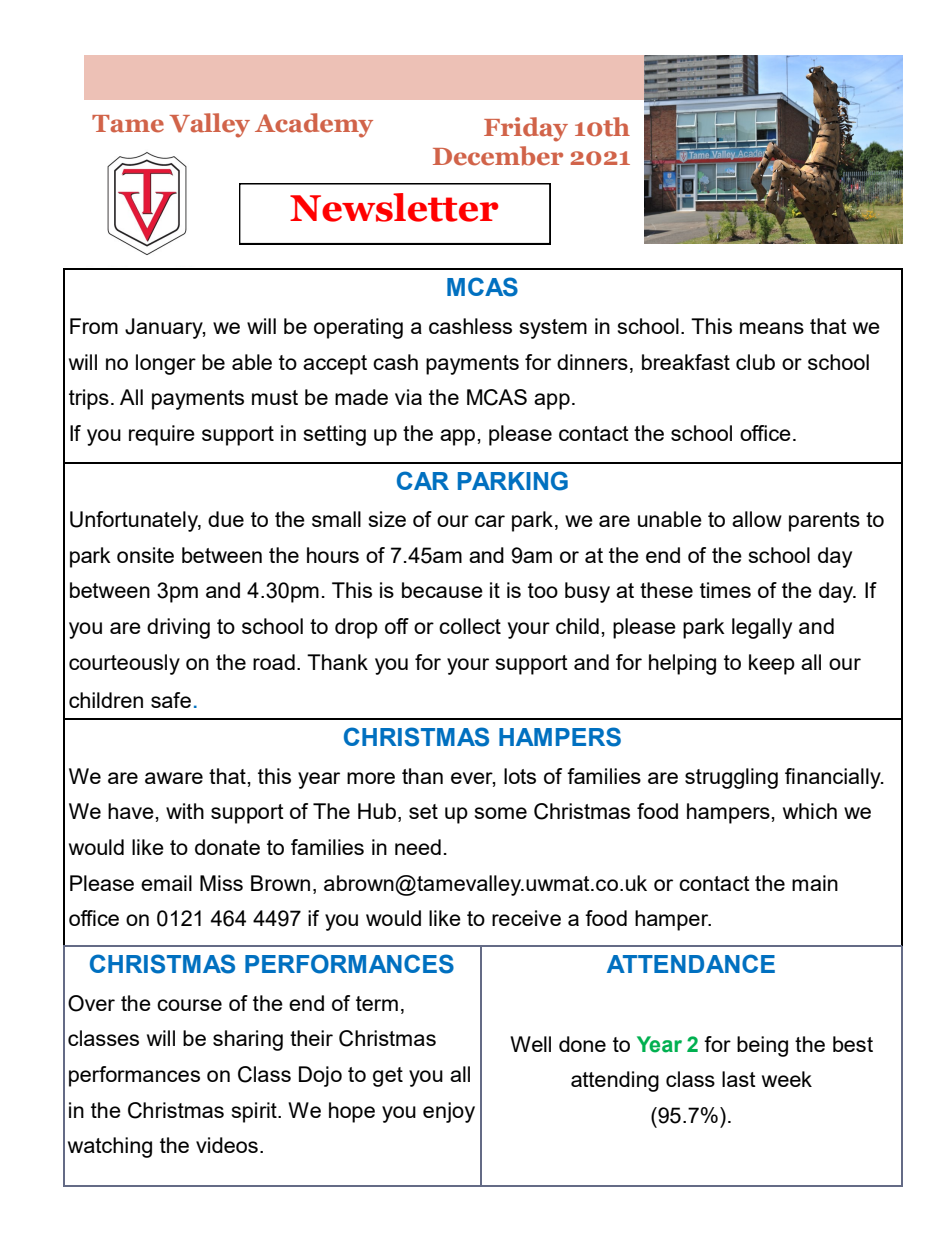 The height and width of the screenshot is (1233, 952). I want to click on Academy, so click(314, 125).
